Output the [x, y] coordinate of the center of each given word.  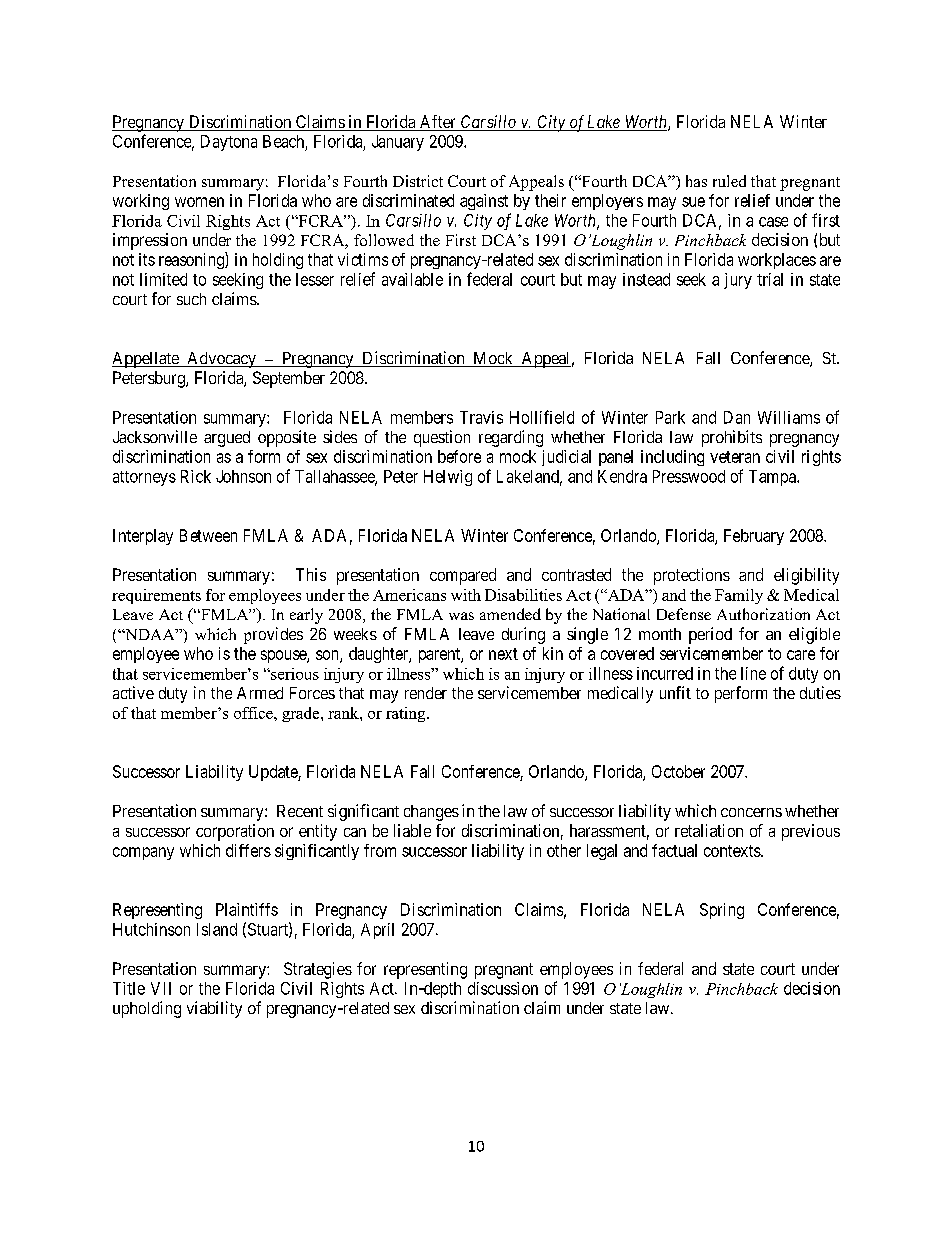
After [437, 123]
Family [739, 596]
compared [463, 576]
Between [208, 535]
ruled [729, 181]
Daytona [229, 143]
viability [214, 1009]
